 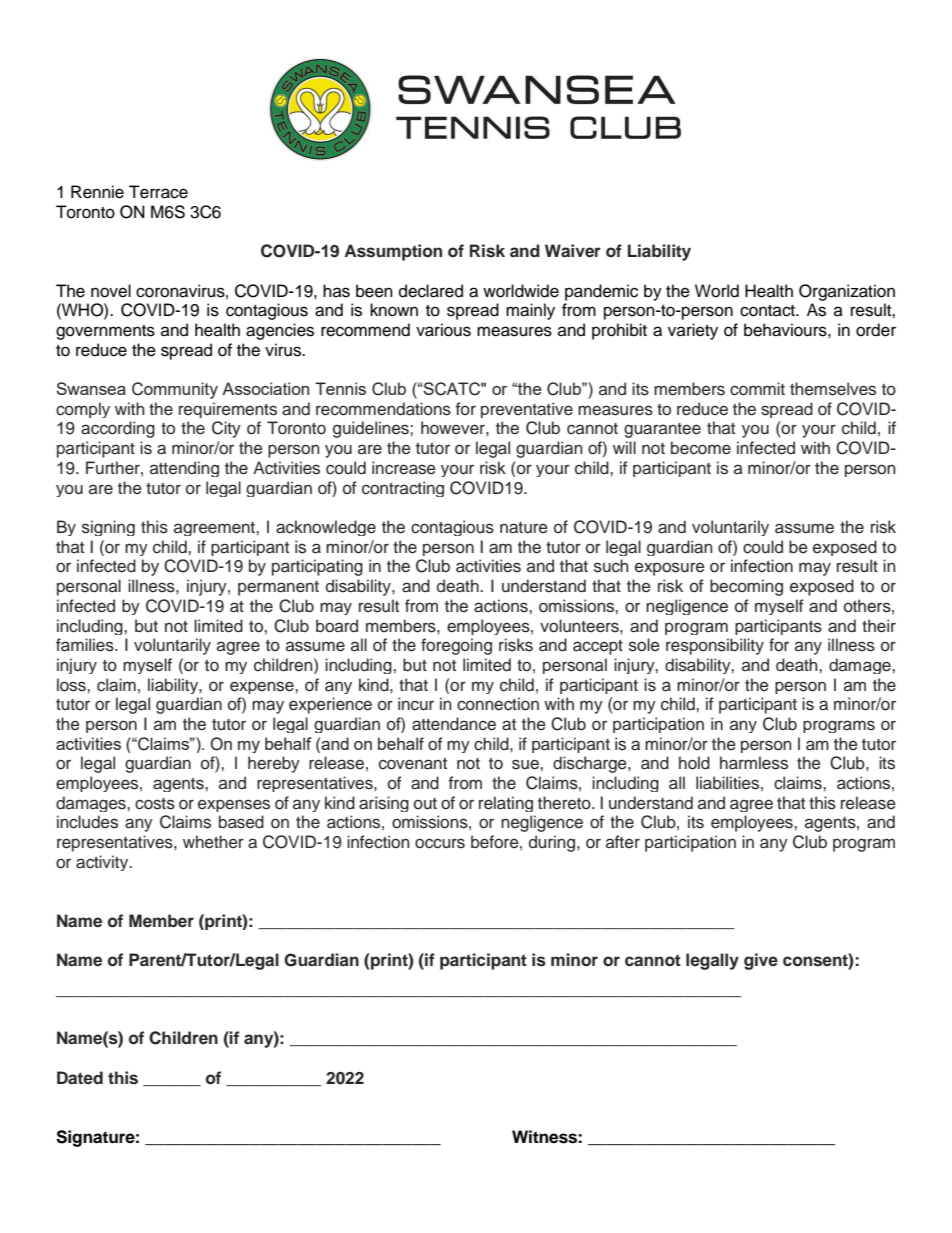 What do you see at coordinates (623, 841) in the screenshot?
I see `after` at bounding box center [623, 841].
